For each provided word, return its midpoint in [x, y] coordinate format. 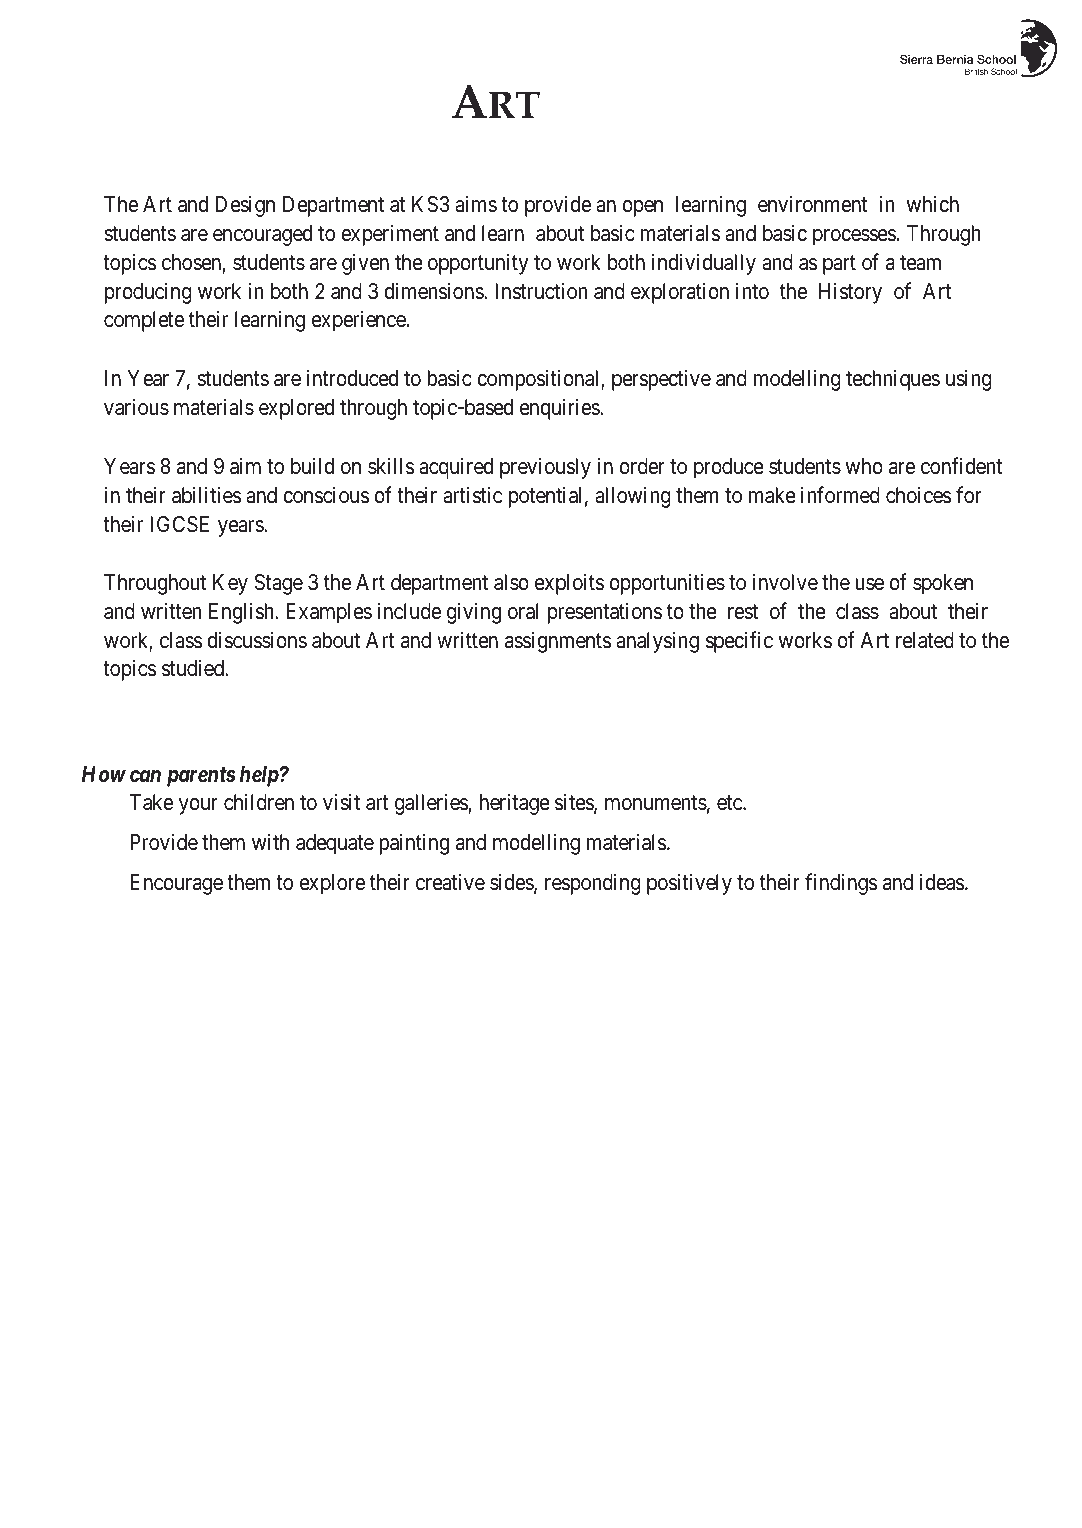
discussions [257, 640]
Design [245, 206]
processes [854, 237]
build [312, 466]
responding [593, 884]
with [270, 841]
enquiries [560, 409]
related [925, 640]
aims [476, 204]
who [864, 466]
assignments [558, 642]
